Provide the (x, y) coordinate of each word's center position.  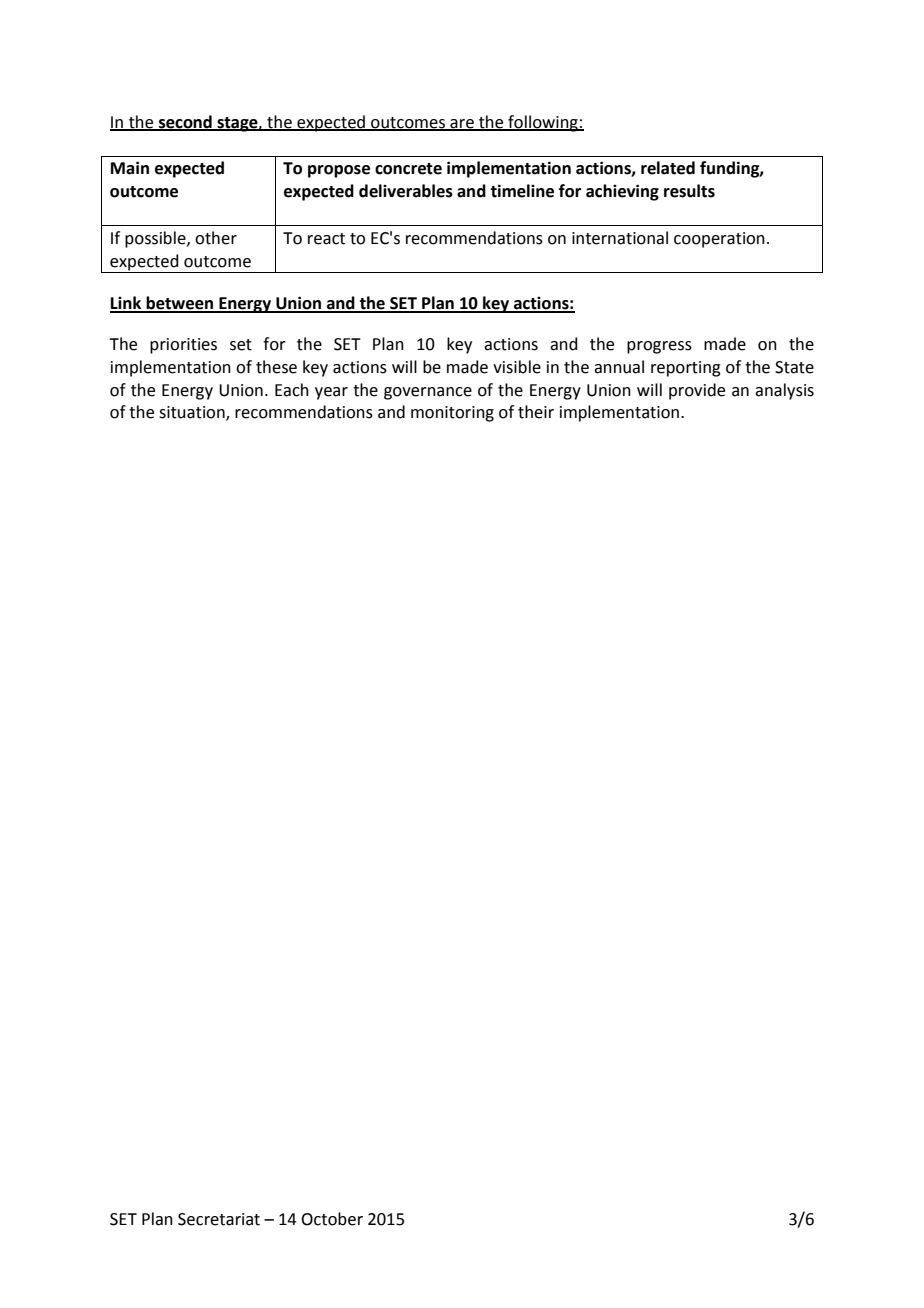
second (185, 122)
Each (292, 390)
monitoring (452, 414)
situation (193, 413)
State (794, 367)
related (668, 168)
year (331, 393)
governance (428, 393)
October (332, 1219)
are (462, 124)
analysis (784, 391)
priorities (183, 346)
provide (697, 391)
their (536, 412)
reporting (686, 369)
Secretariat (219, 1219)
